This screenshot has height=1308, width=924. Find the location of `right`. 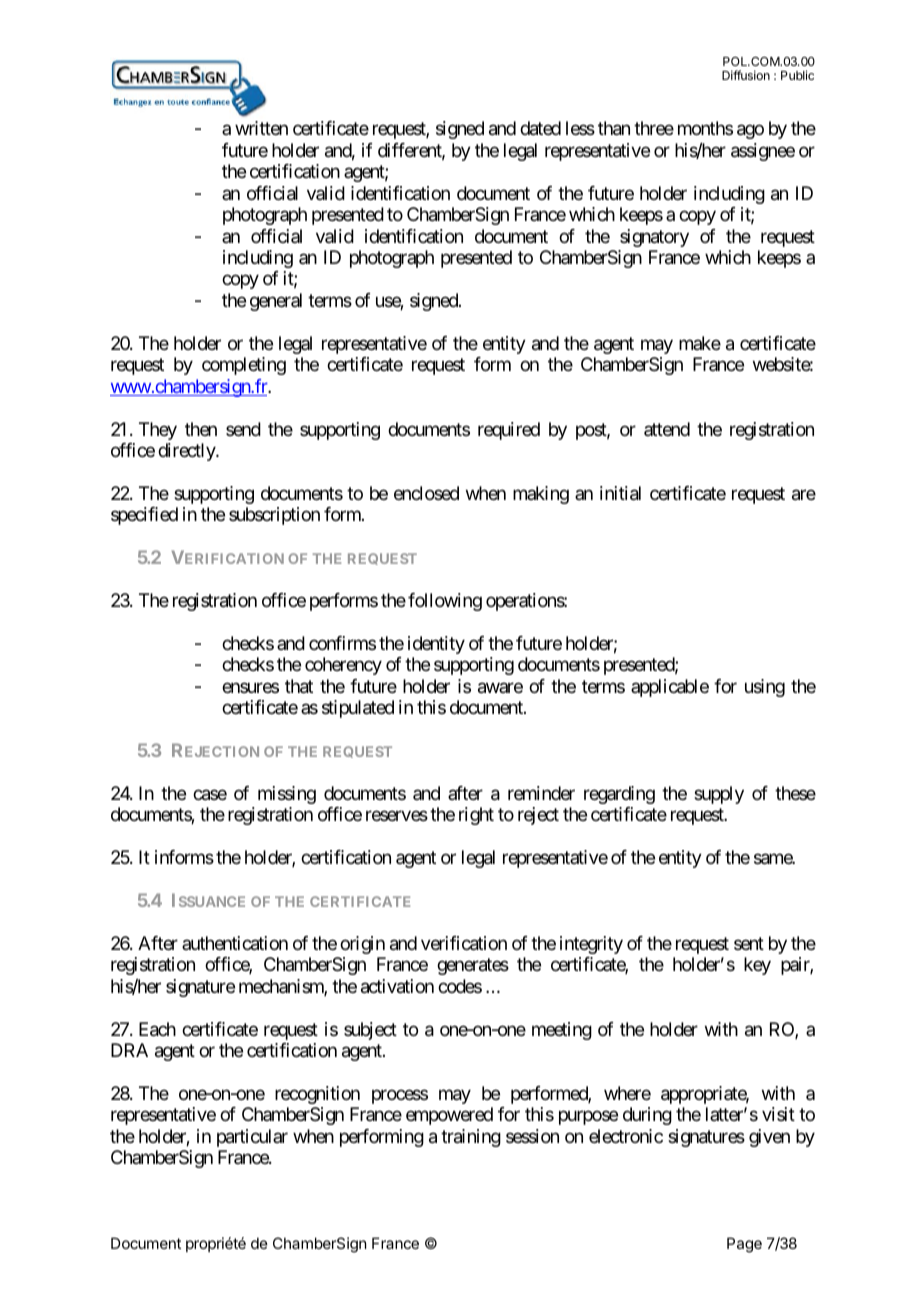

right is located at coordinates (476, 816).
